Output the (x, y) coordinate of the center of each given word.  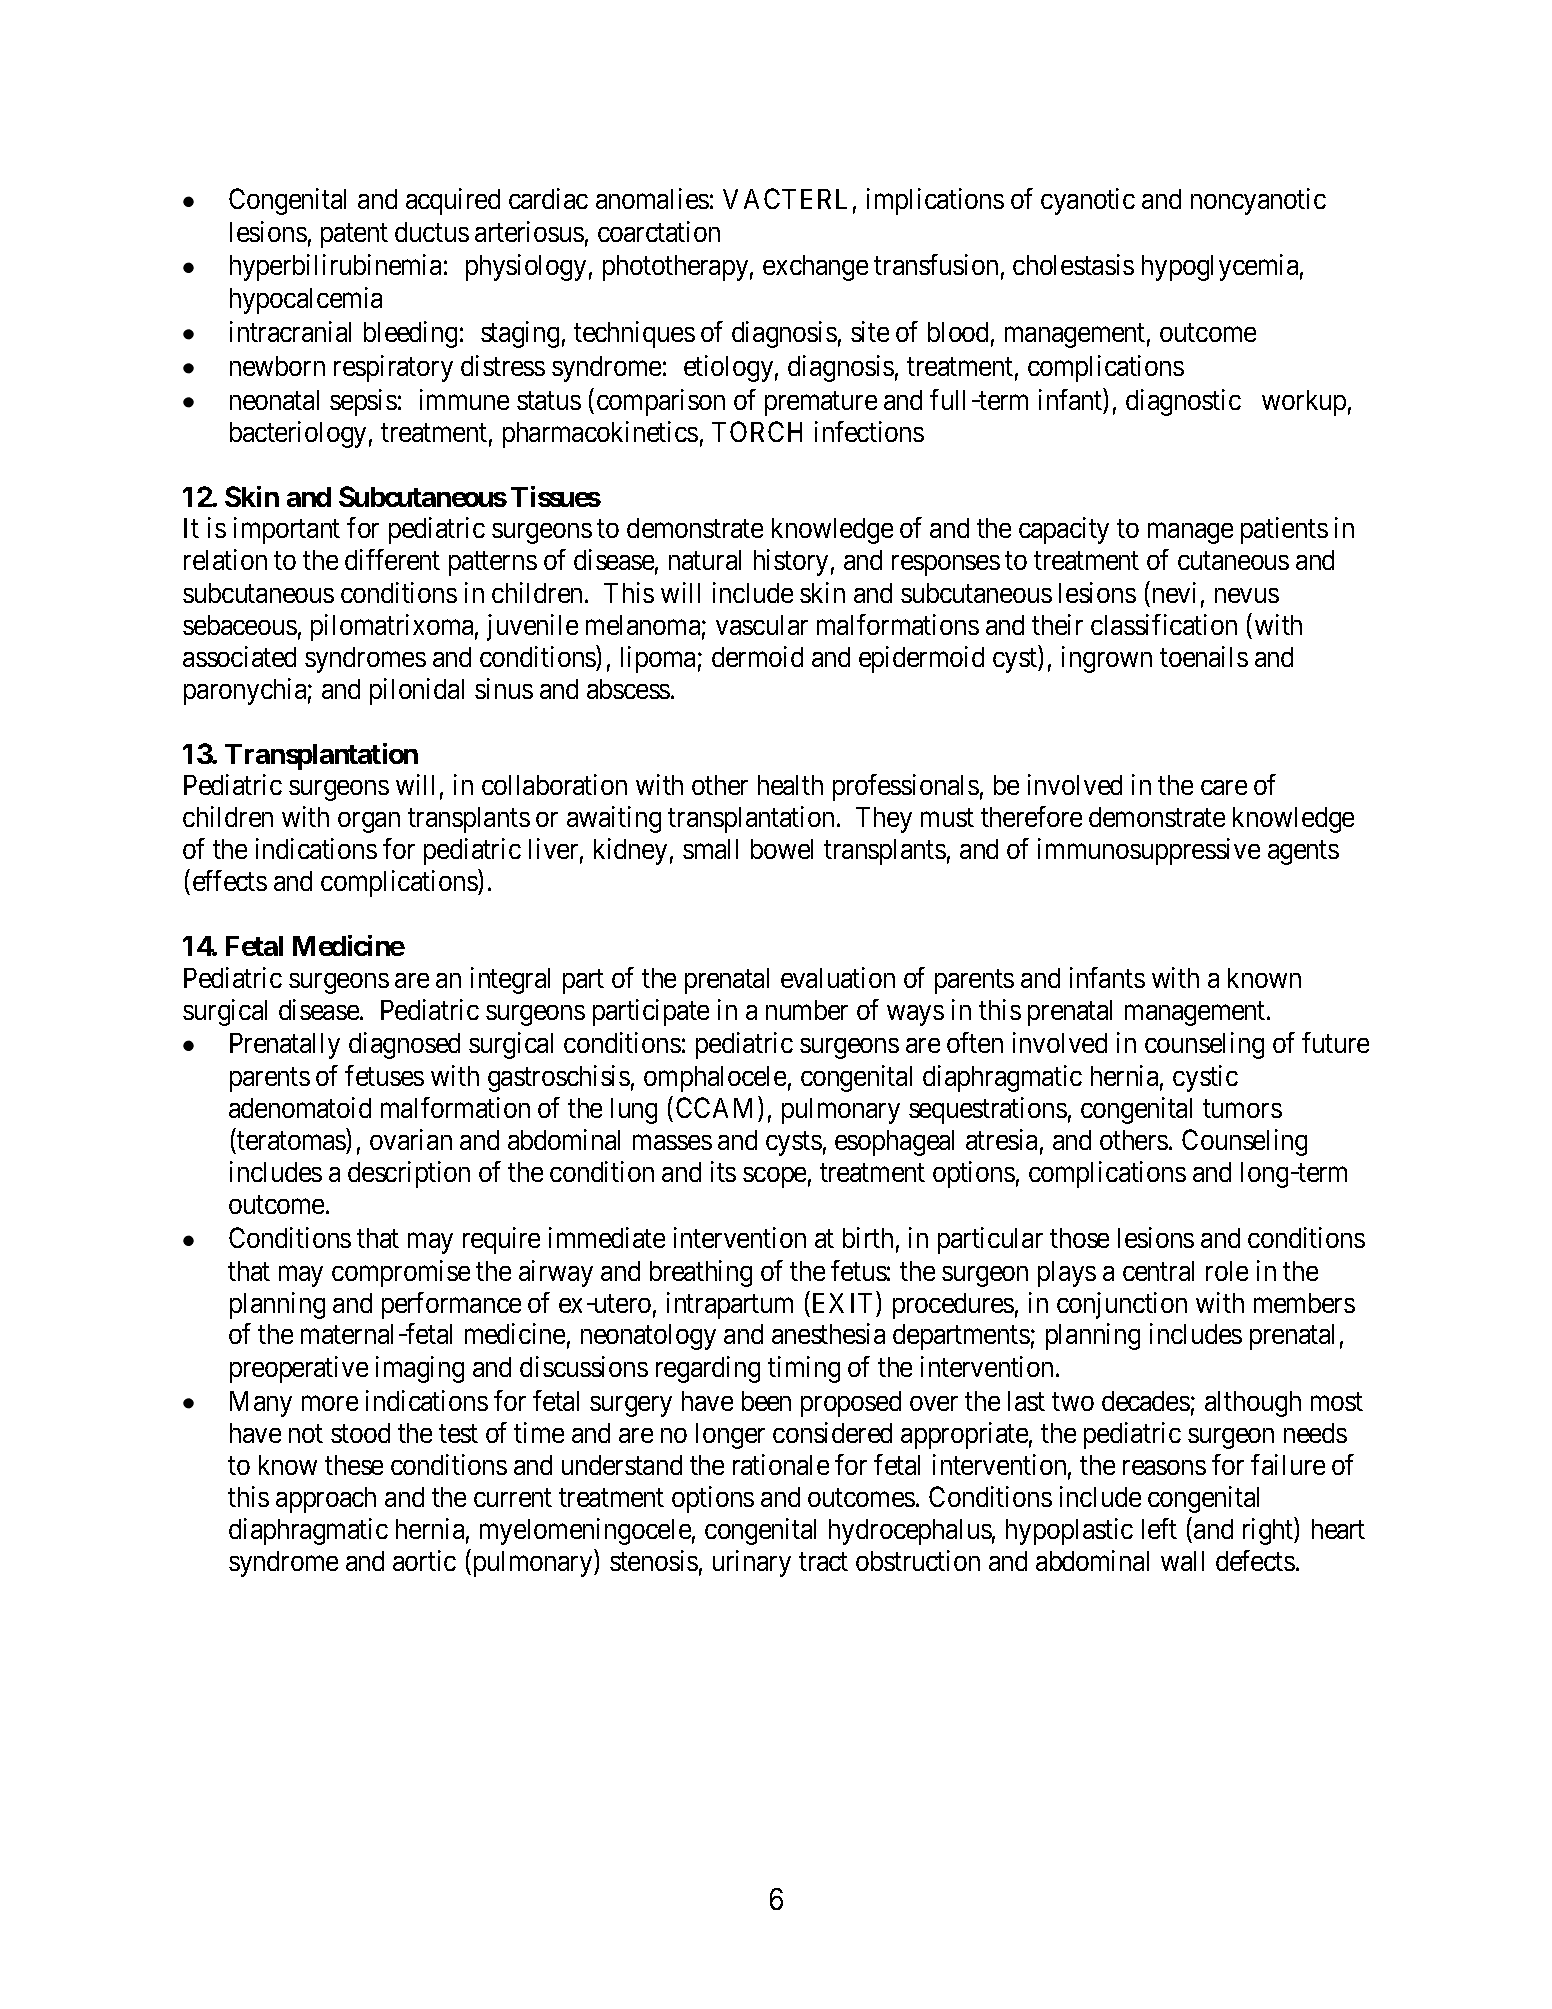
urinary (752, 1563)
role (1227, 1271)
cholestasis (1073, 264)
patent (354, 235)
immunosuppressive (1149, 851)
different (392, 559)
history (791, 562)
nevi (1174, 592)
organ (369, 822)
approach (326, 1500)
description (409, 1174)
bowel (782, 849)
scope (774, 1177)
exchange (815, 268)
